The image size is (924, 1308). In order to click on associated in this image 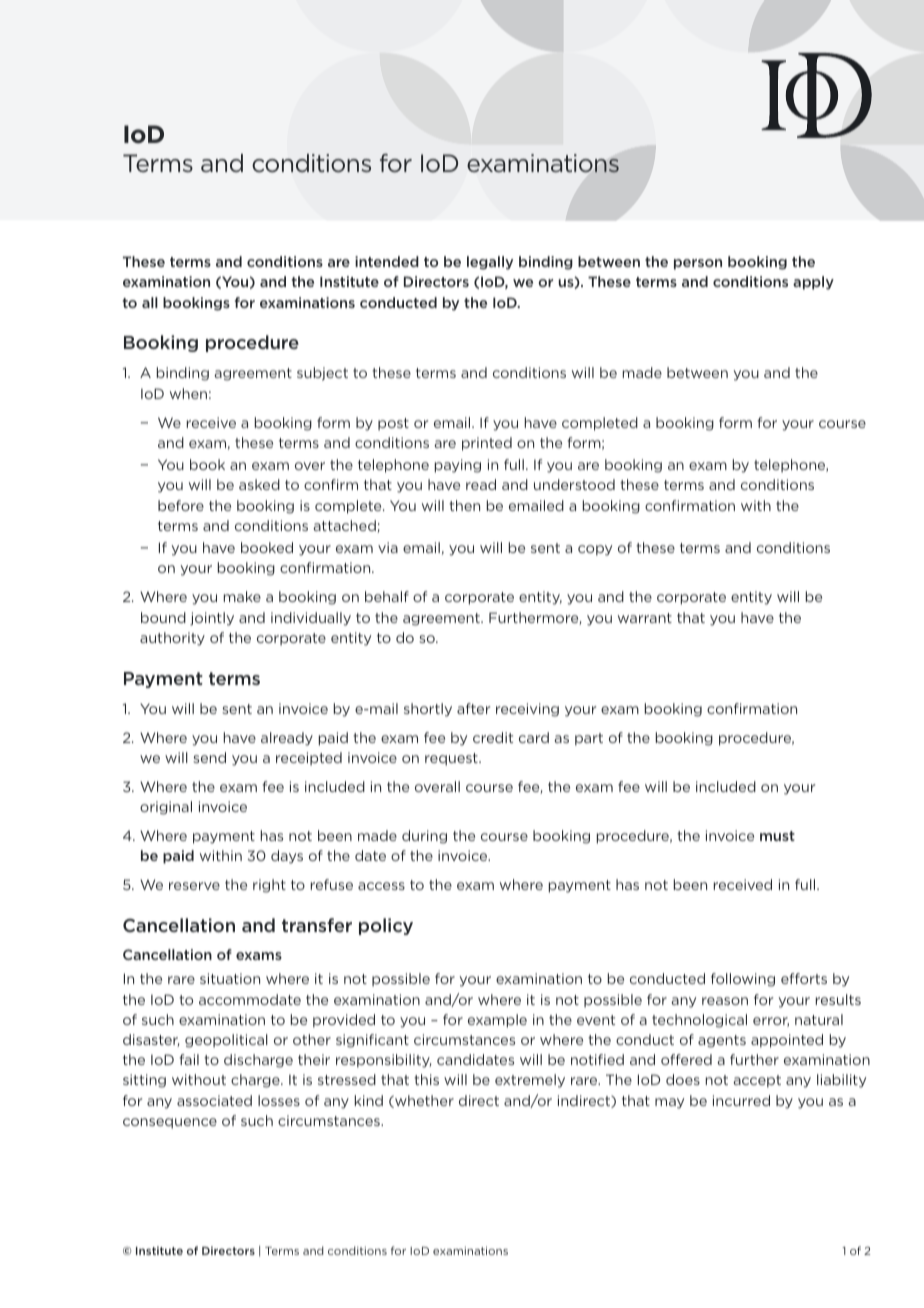, I will do `click(214, 1100)`.
